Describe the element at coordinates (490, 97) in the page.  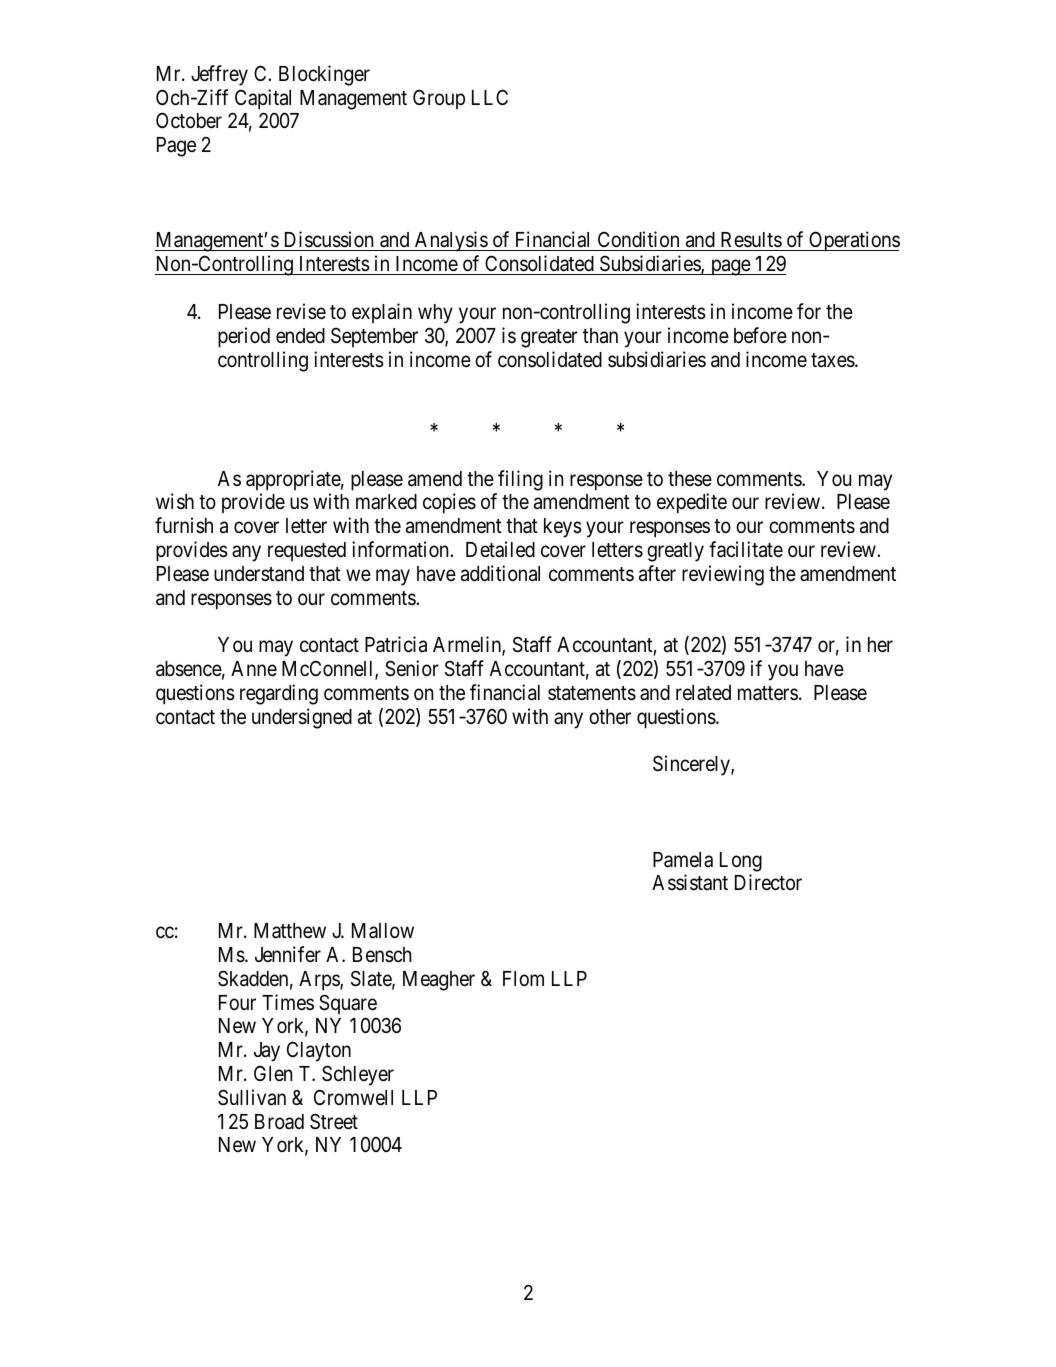
I see `LLC` at that location.
